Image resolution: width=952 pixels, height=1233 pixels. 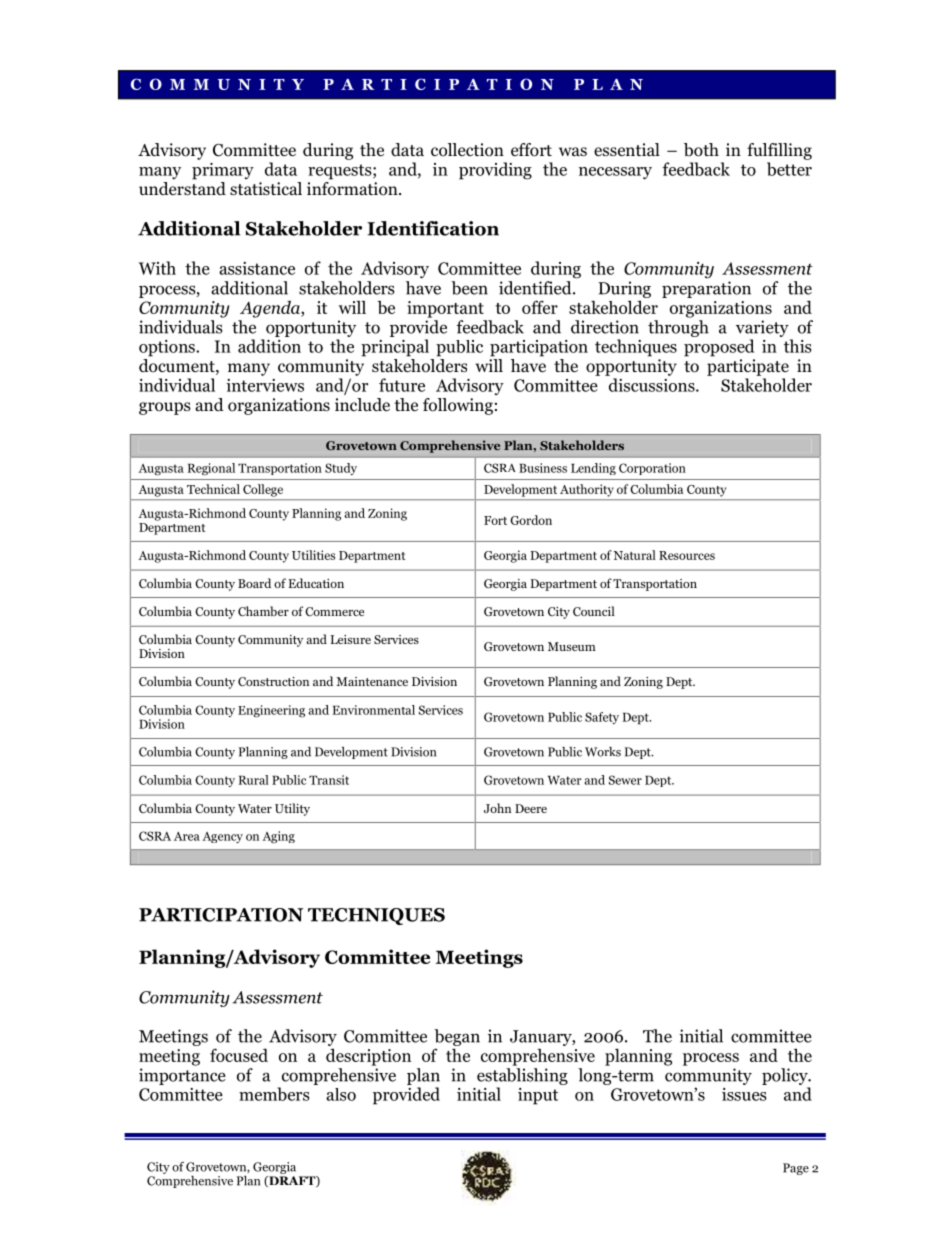 I want to click on Museum, so click(x=572, y=646).
